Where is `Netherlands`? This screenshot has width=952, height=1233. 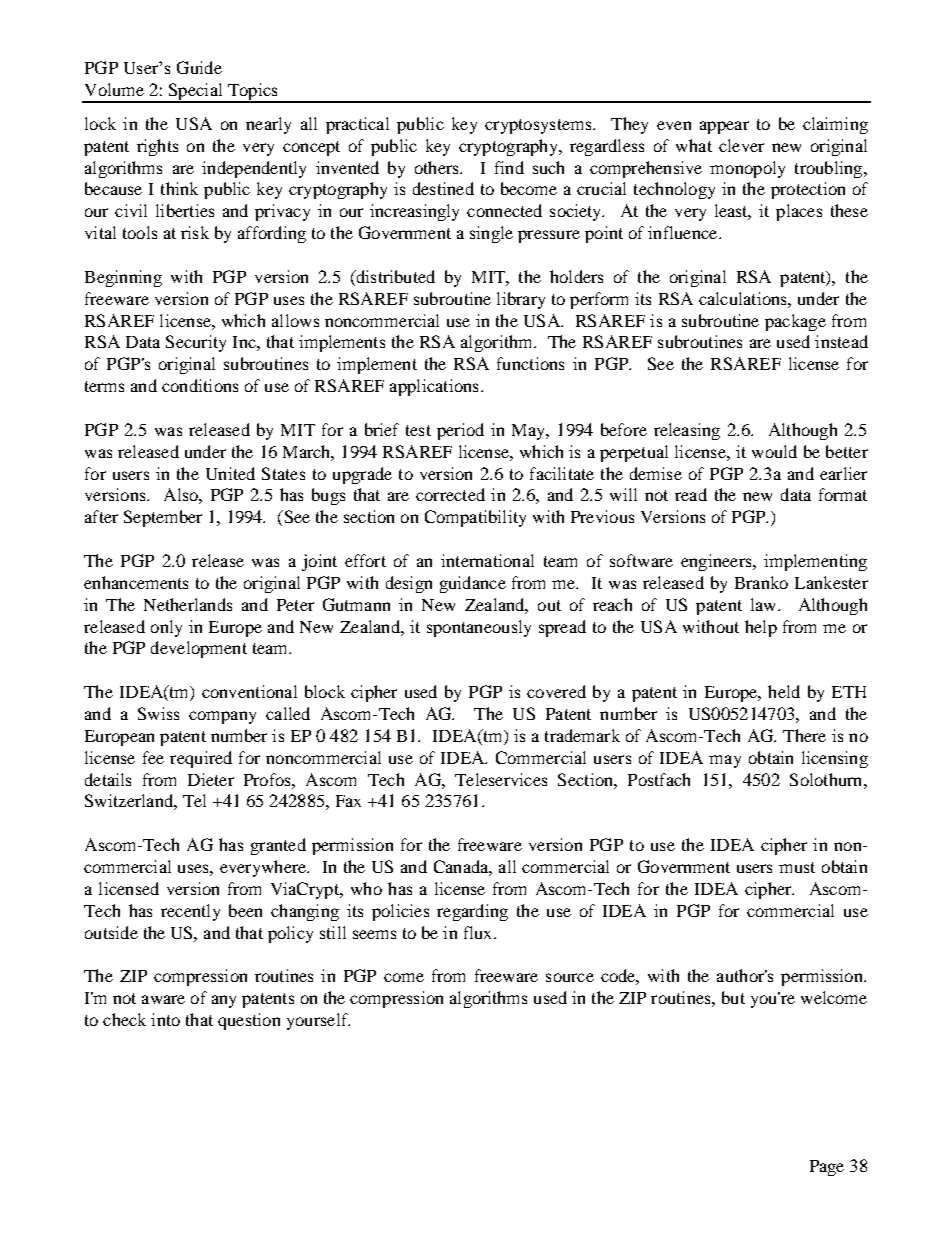
Netherlands is located at coordinates (188, 604).
